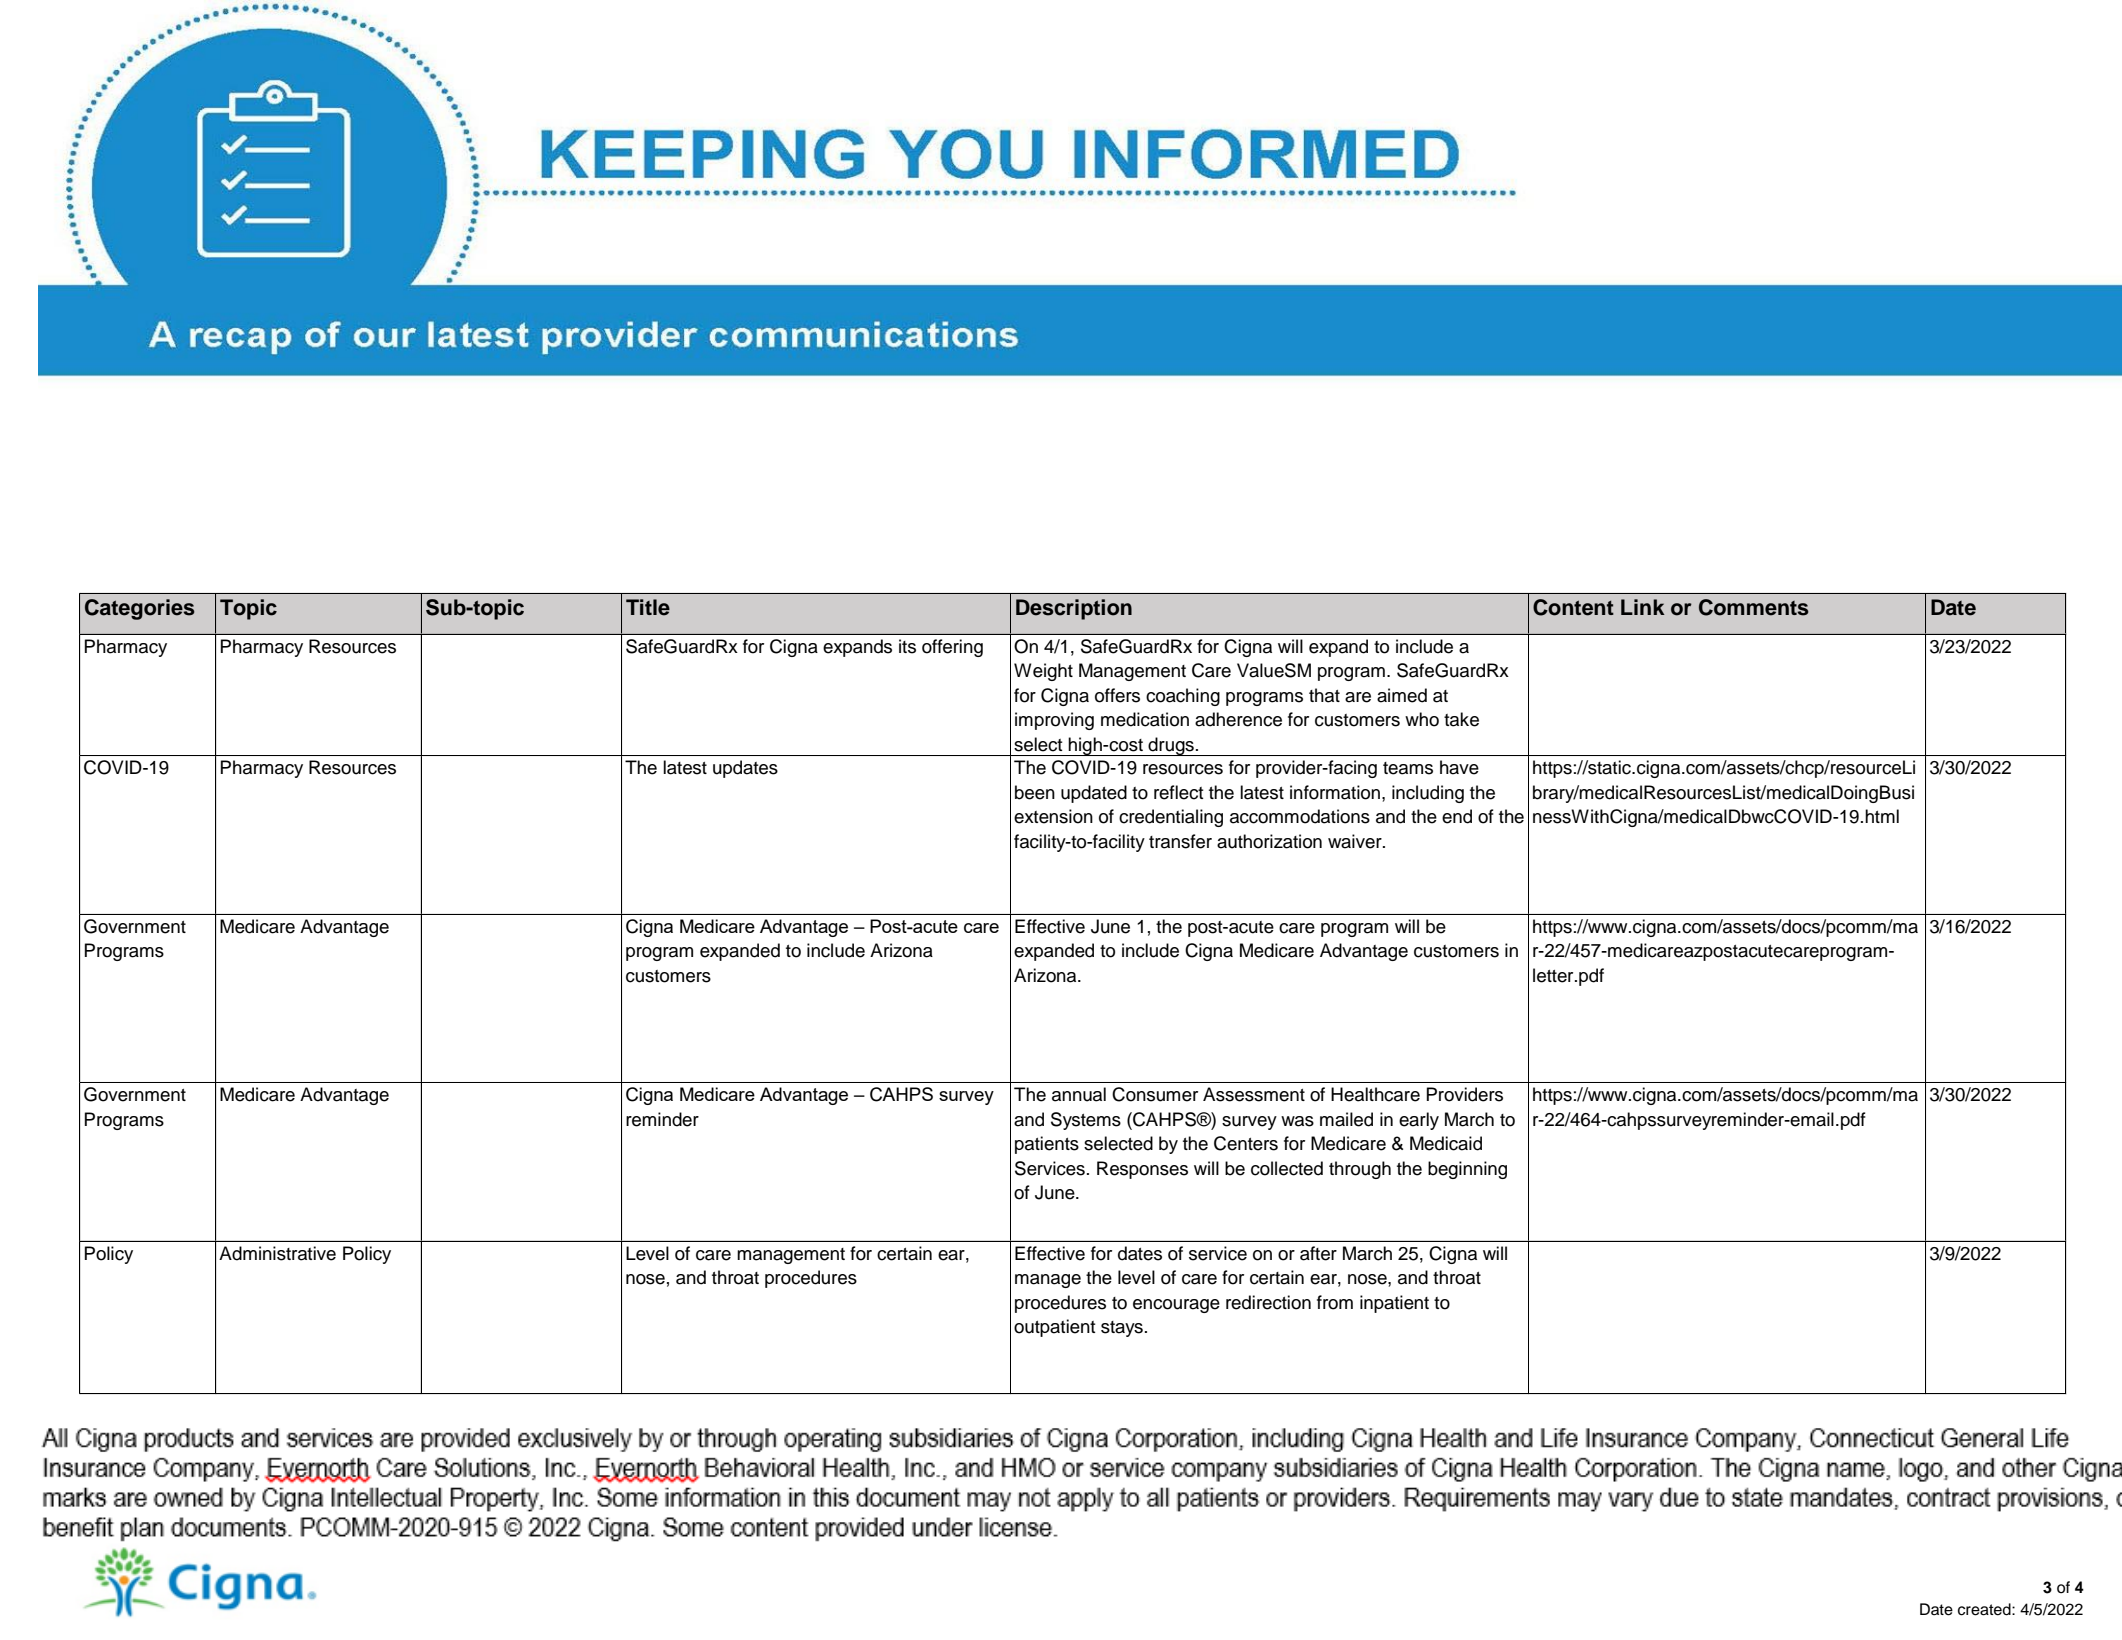  What do you see at coordinates (140, 609) in the page?
I see `Categories` at bounding box center [140, 609].
